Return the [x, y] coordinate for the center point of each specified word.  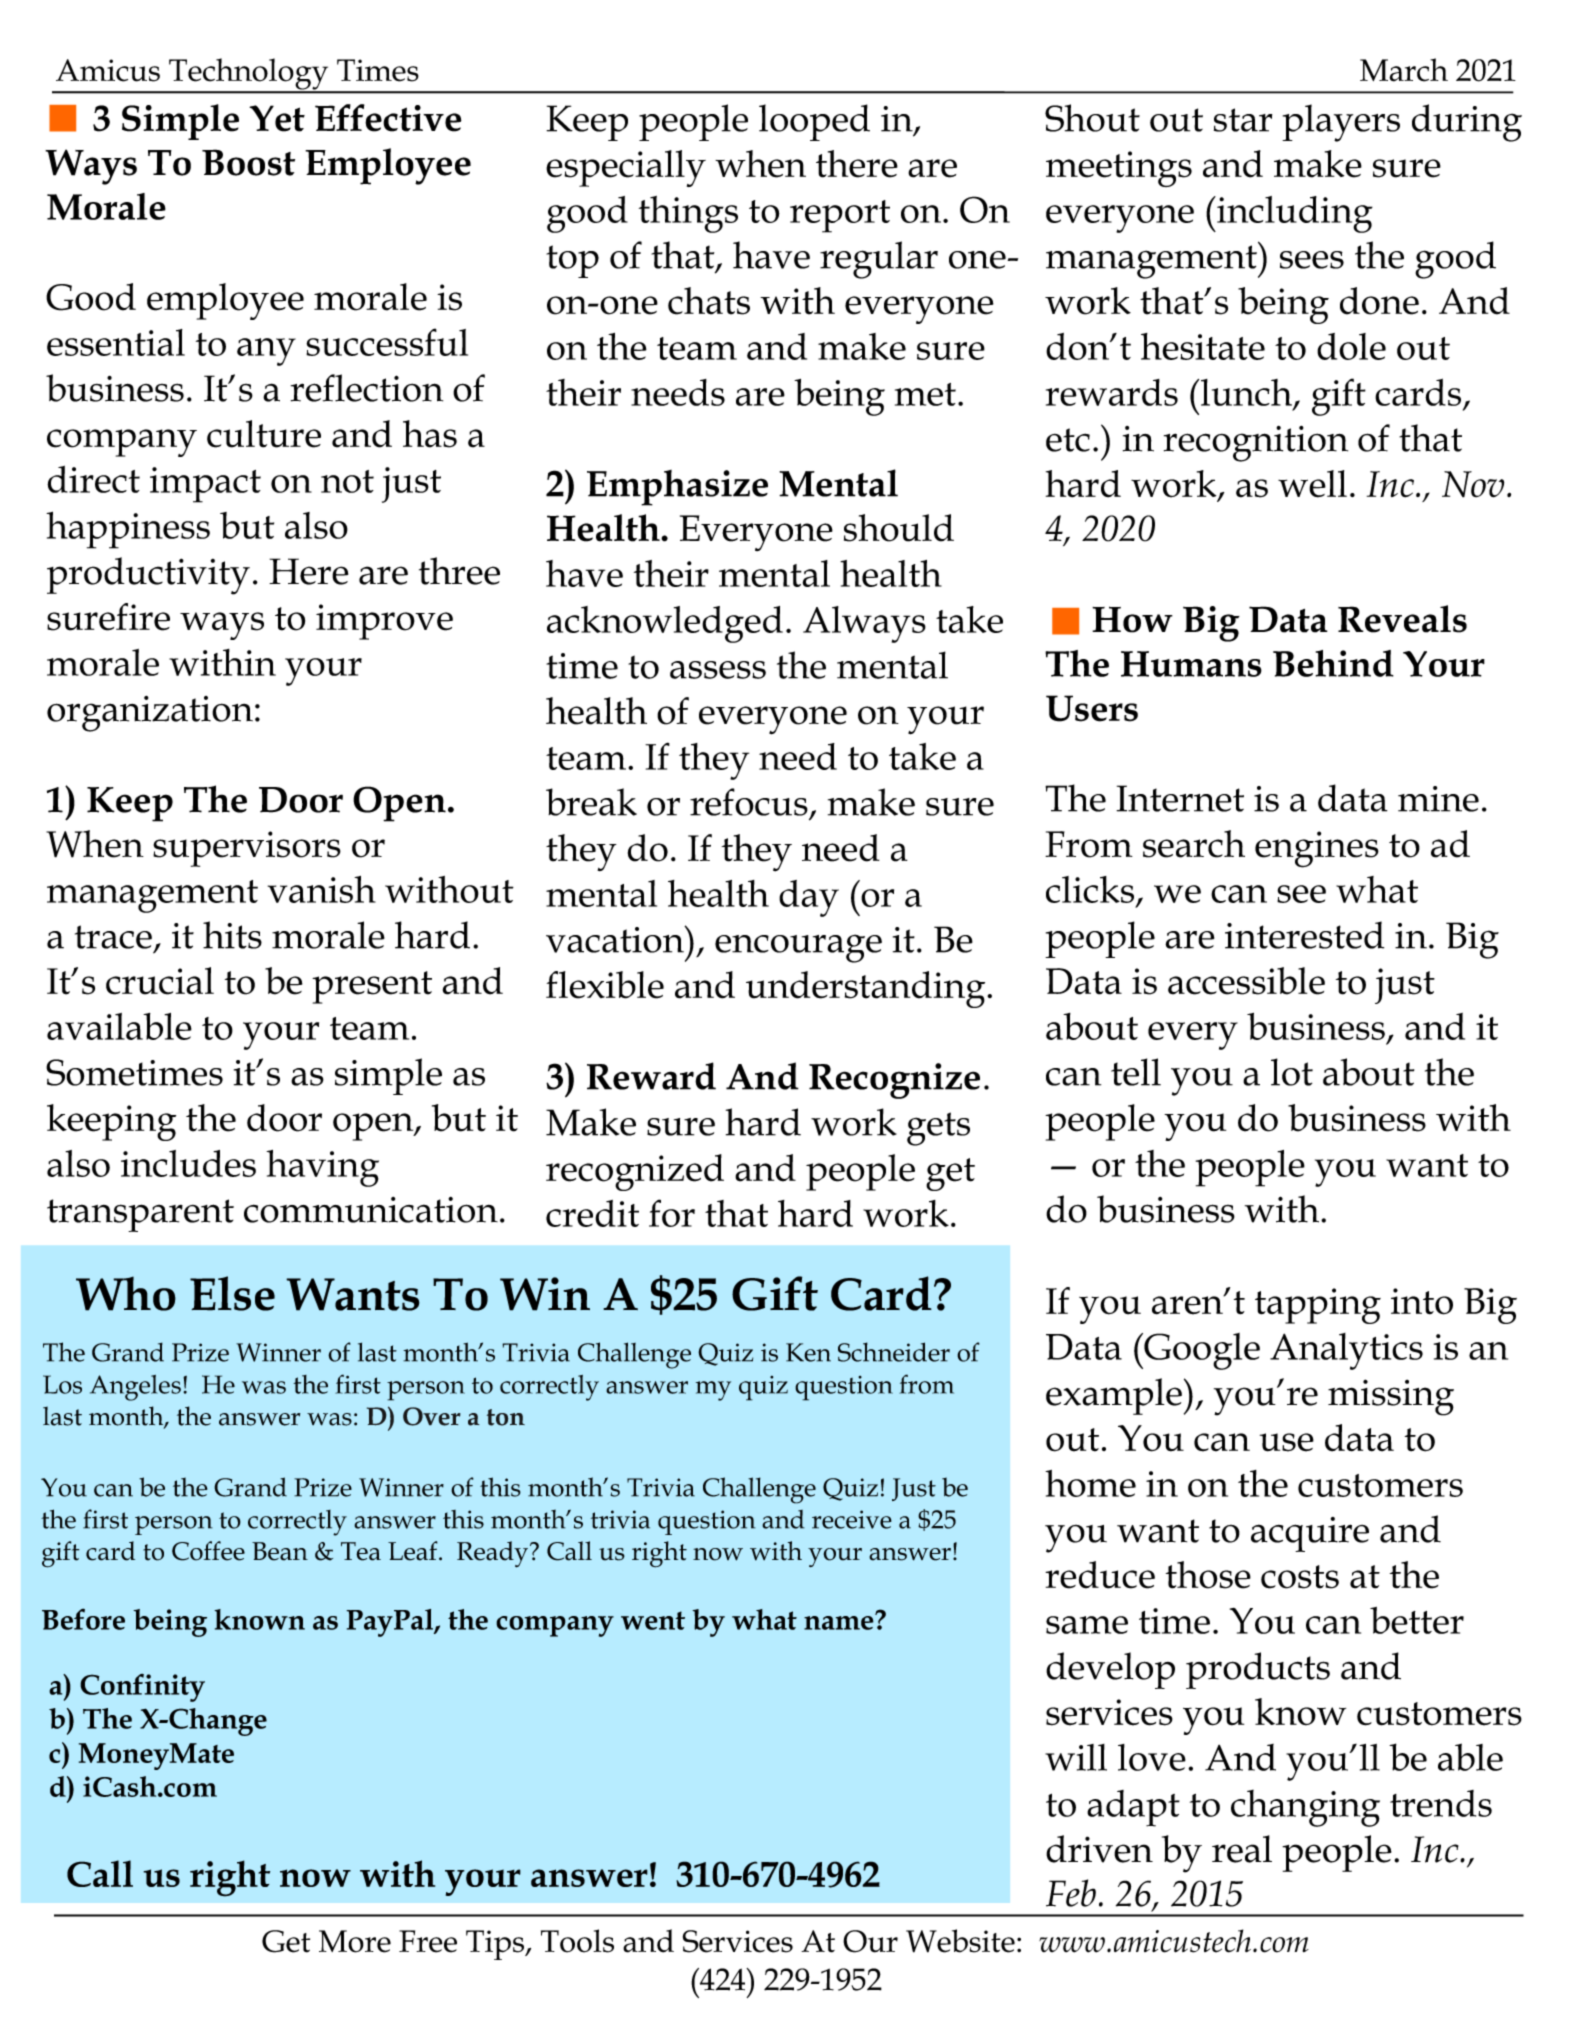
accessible [1246, 981]
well [1312, 484]
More [355, 1941]
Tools [577, 1941]
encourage [798, 948]
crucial [160, 981]
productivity [148, 576]
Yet [277, 118]
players [1341, 123]
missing [1391, 1397]
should [899, 528]
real [1242, 1849]
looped [814, 122]
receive [852, 1519]
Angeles [135, 1388]
